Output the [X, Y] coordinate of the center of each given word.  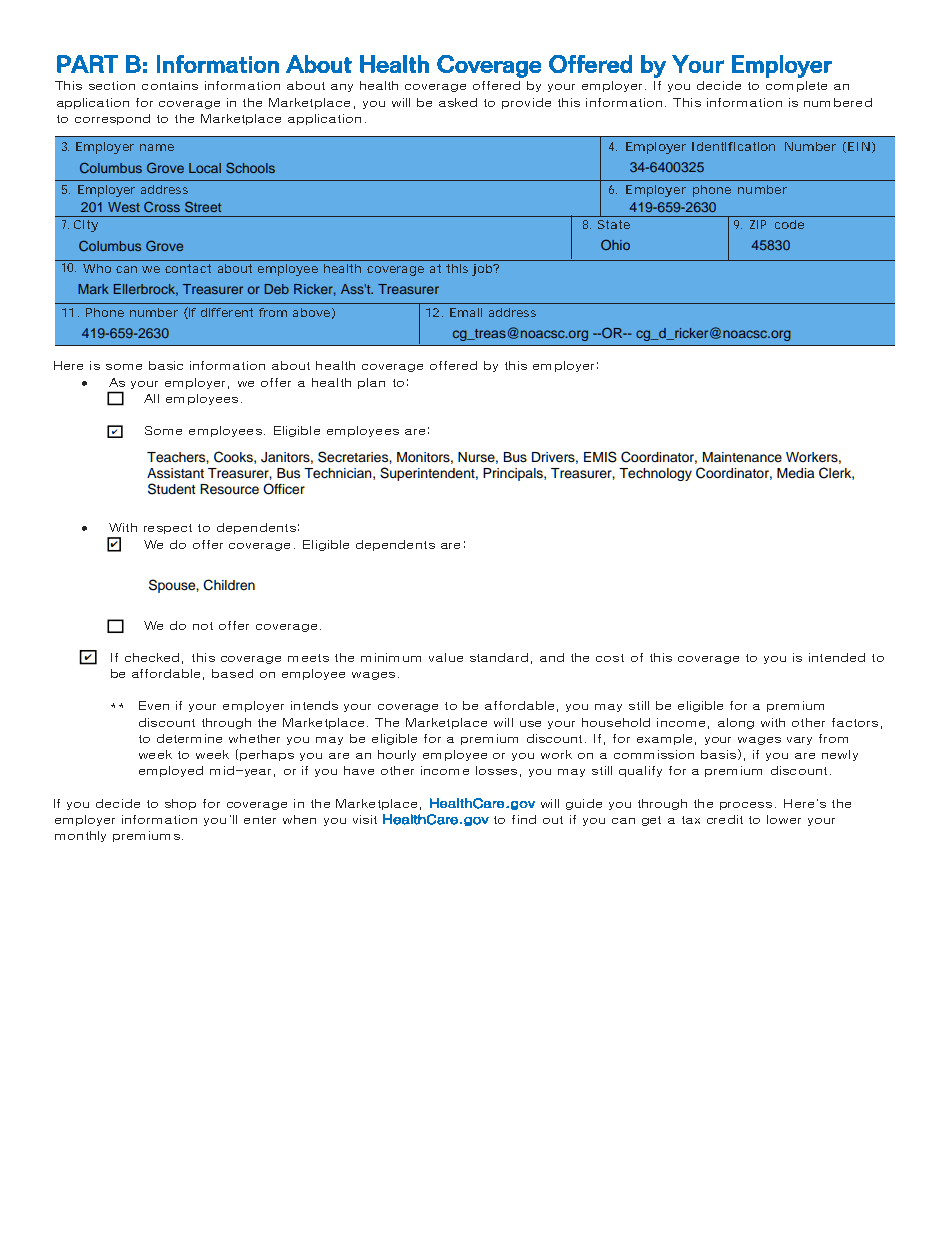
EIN [861, 147]
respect [168, 529]
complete [796, 86]
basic [166, 365]
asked [458, 102]
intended [837, 657]
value [446, 657]
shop [180, 804]
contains [170, 85]
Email [466, 312]
